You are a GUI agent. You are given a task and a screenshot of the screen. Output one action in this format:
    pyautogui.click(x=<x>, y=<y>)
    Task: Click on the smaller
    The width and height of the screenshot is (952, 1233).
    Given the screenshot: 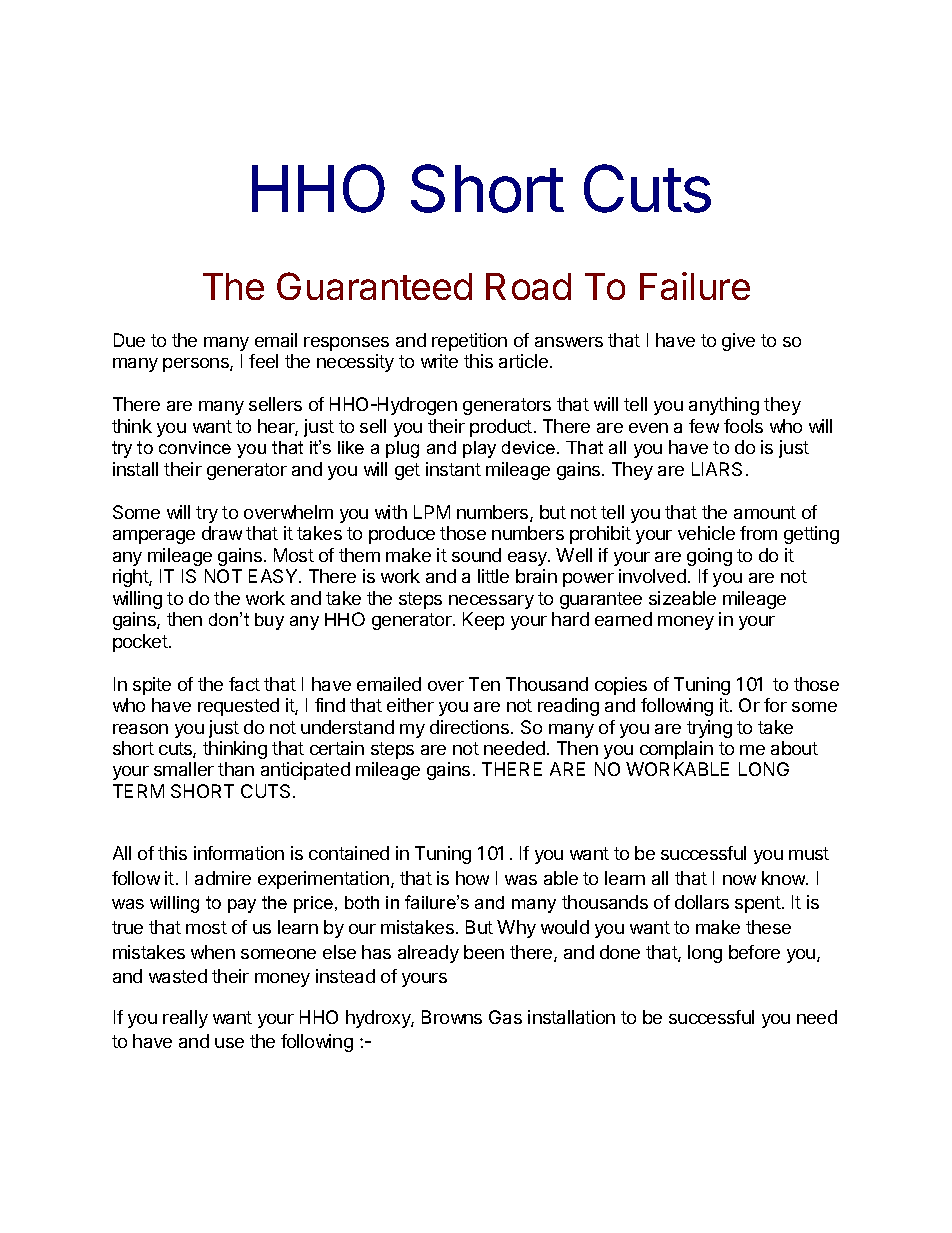 What is the action you would take?
    pyautogui.click(x=184, y=769)
